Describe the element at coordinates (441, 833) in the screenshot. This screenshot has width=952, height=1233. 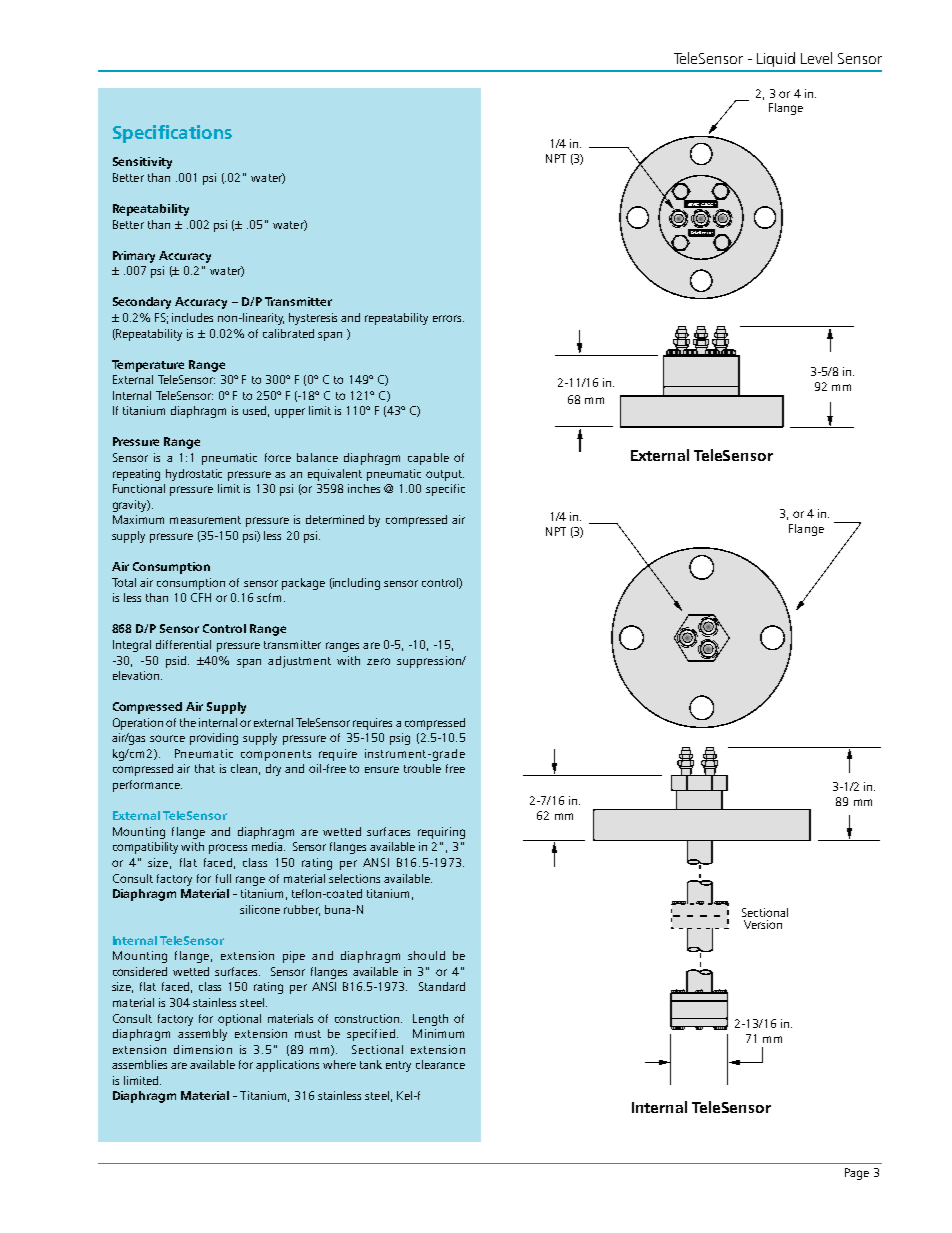
I see `requiring` at that location.
